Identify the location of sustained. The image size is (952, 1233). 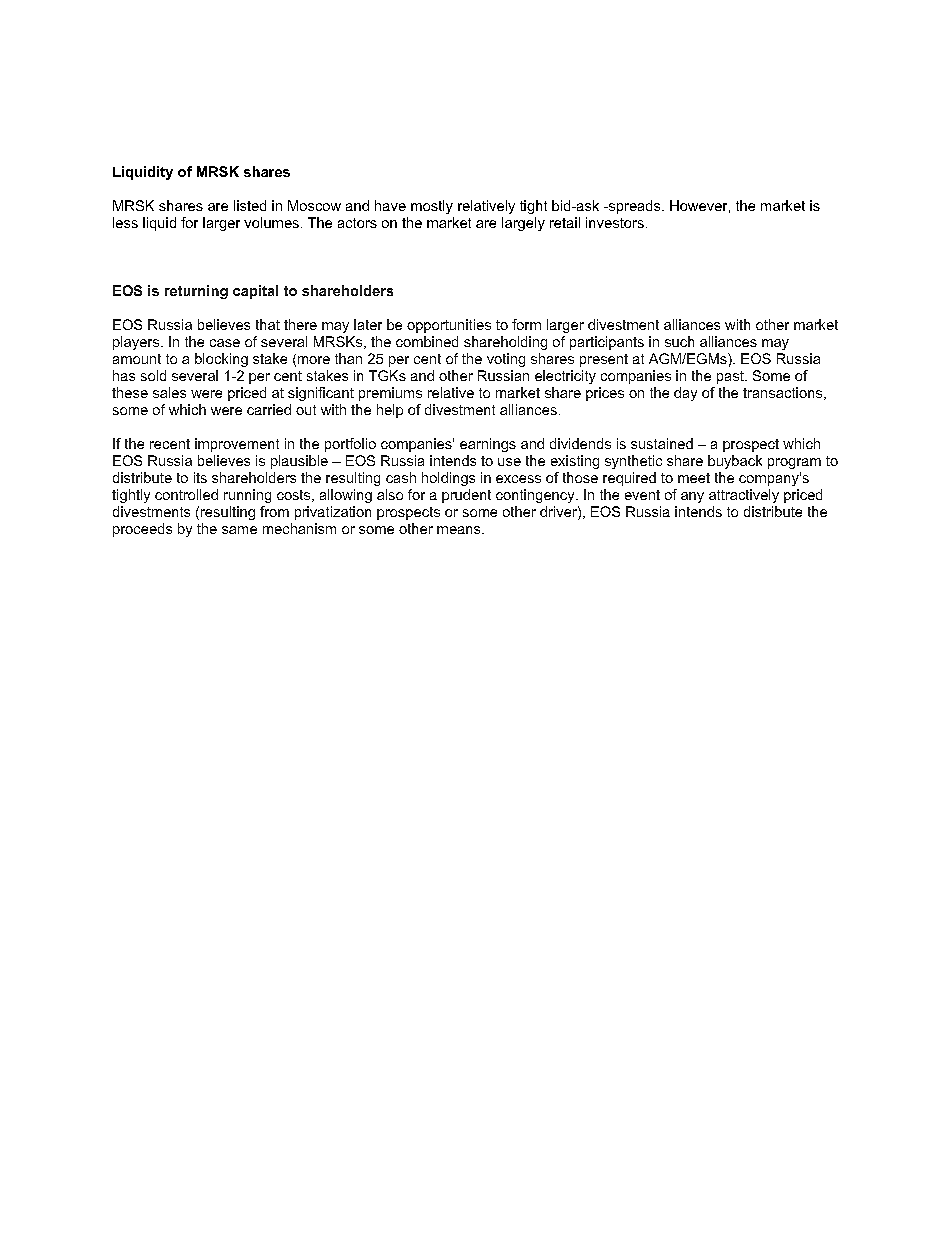
(662, 443).
